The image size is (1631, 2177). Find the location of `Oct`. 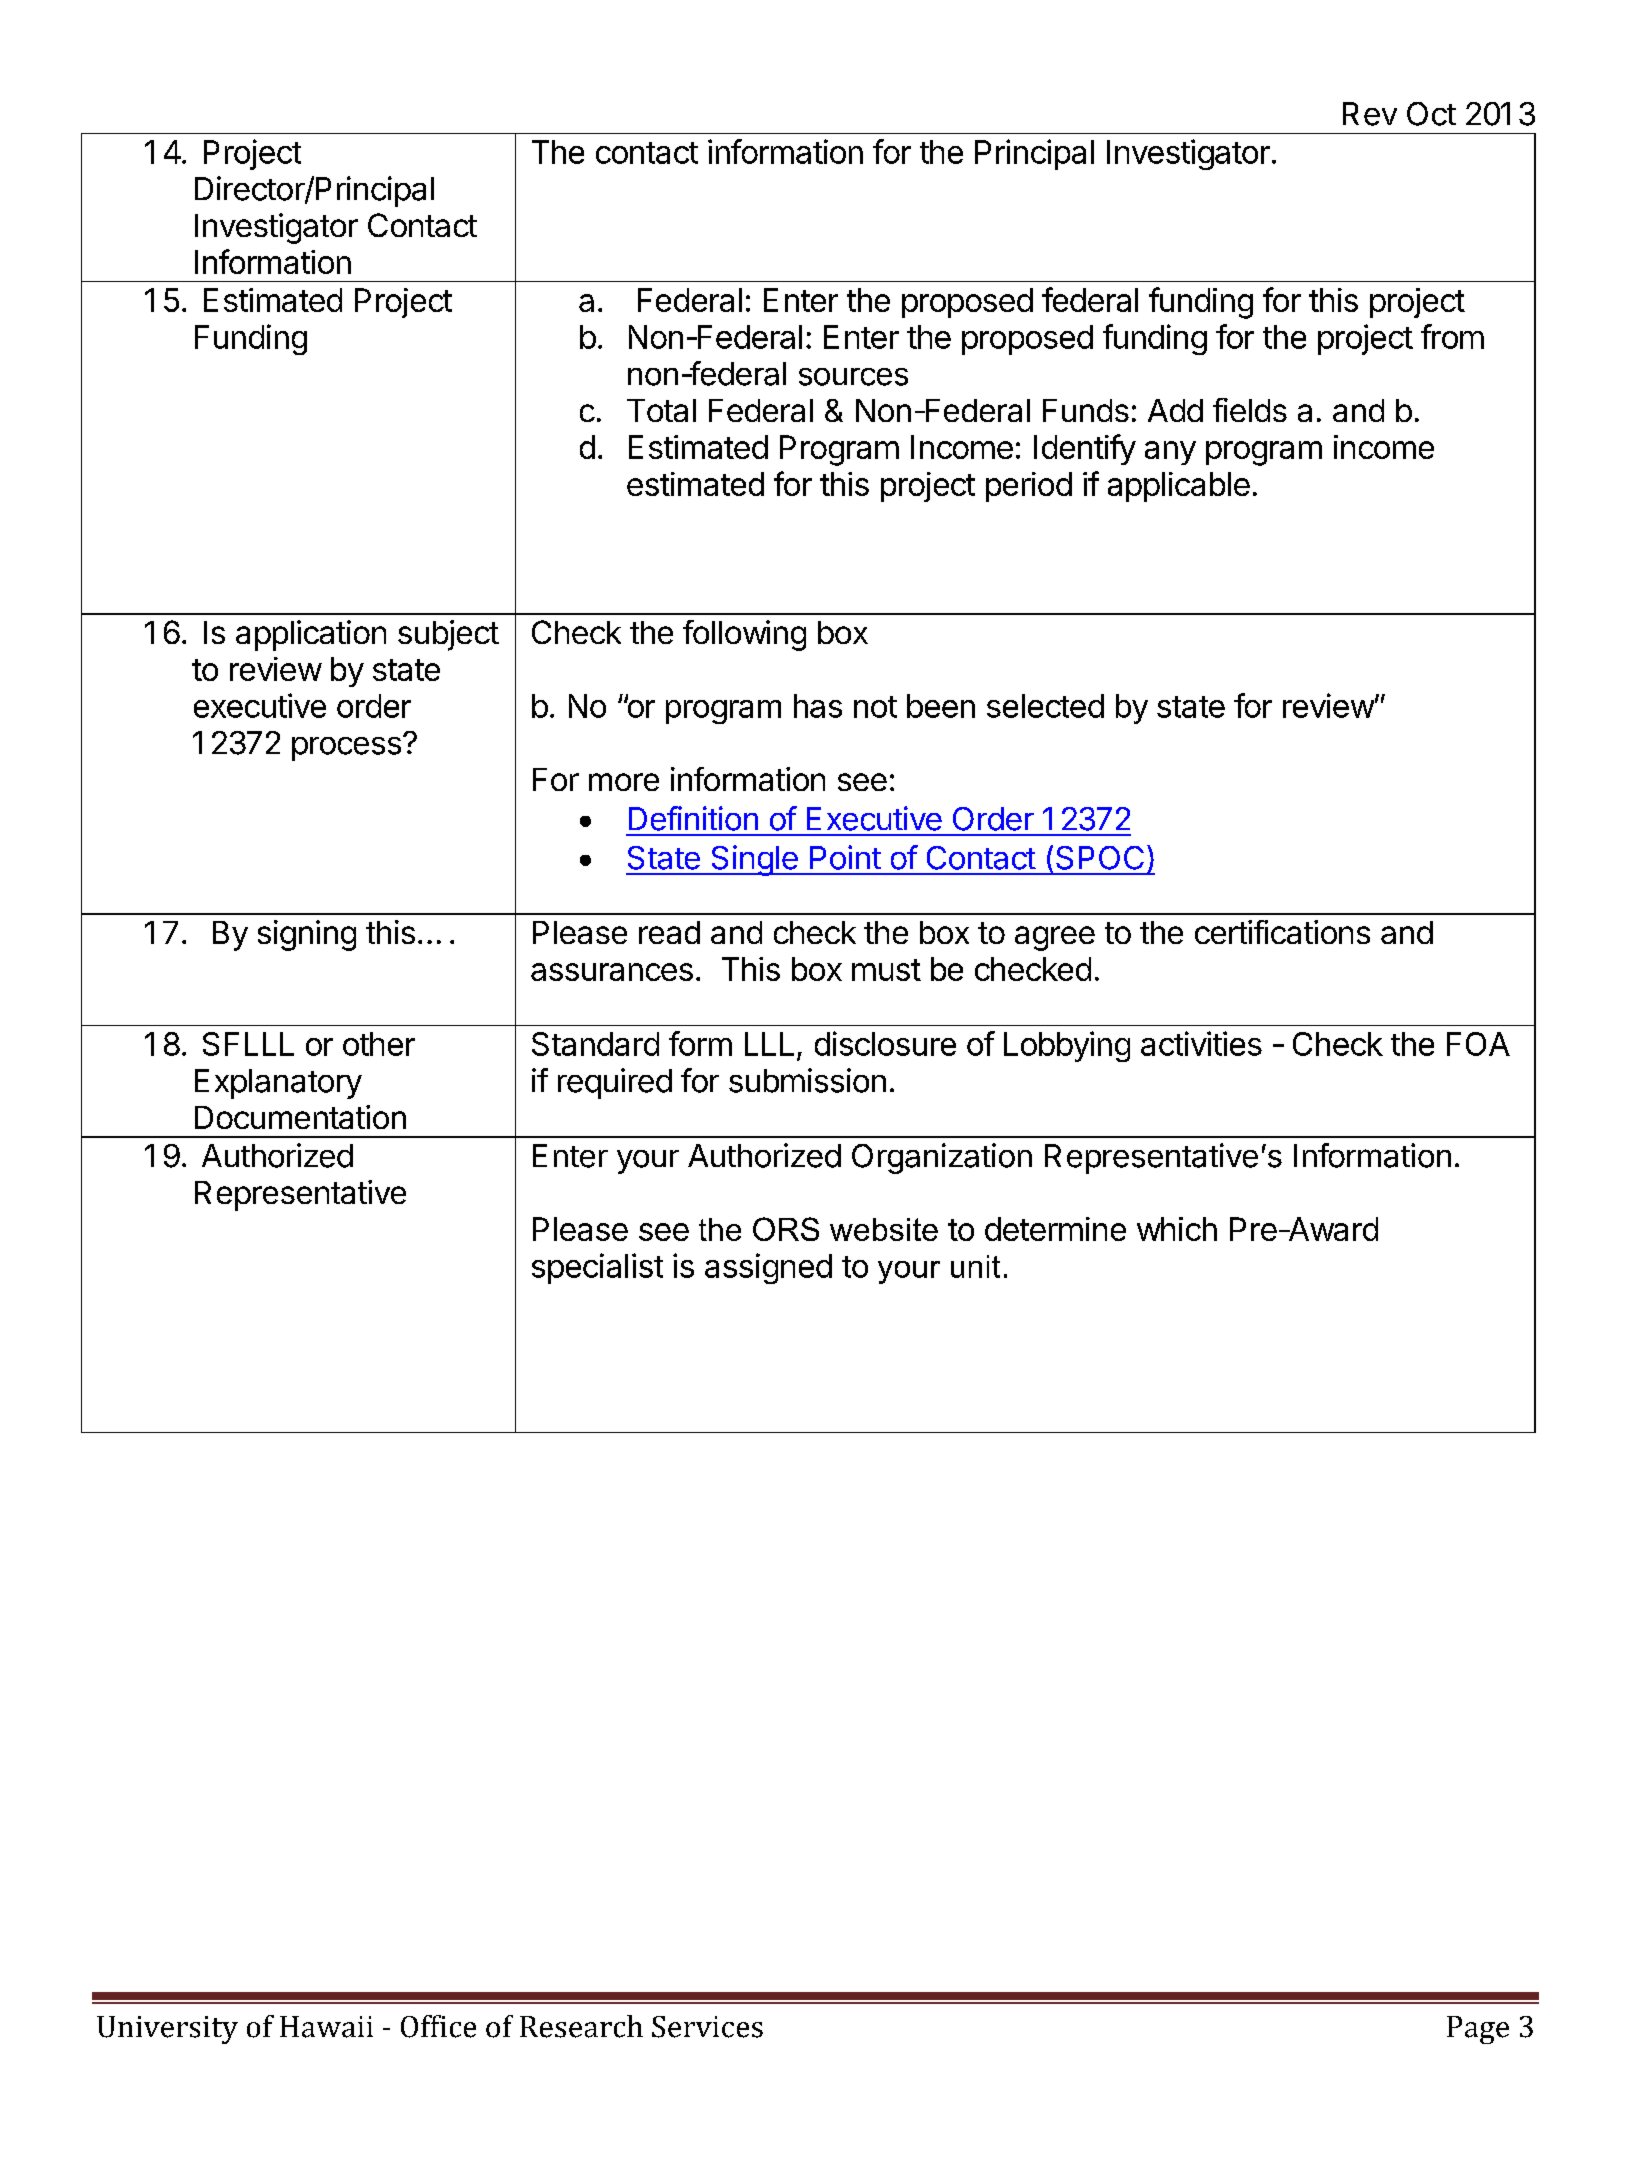

Oct is located at coordinates (1431, 114).
